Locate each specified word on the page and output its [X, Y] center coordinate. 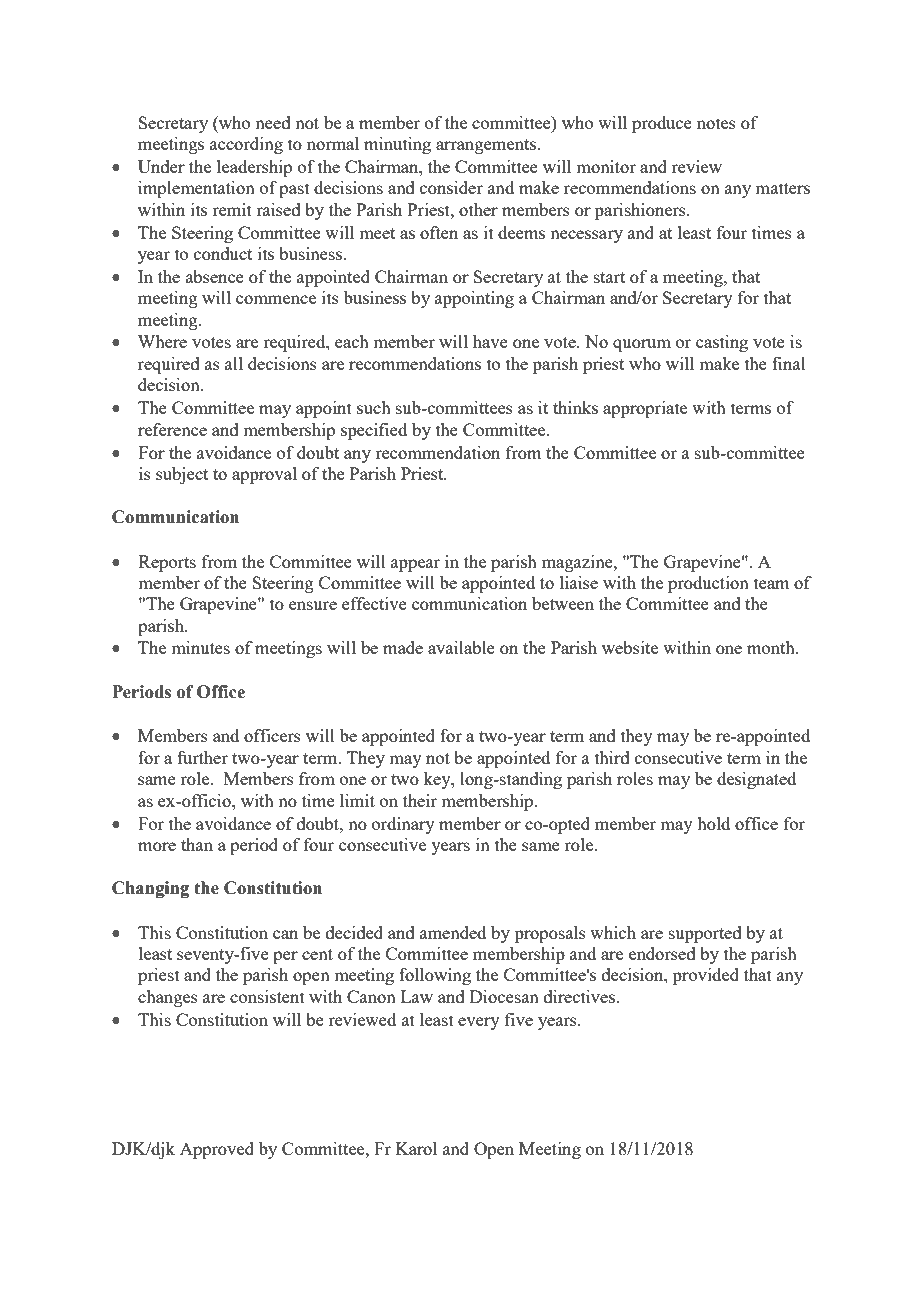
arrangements [487, 146]
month [772, 647]
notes [716, 123]
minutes [200, 647]
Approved [217, 1150]
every [479, 1023]
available [461, 647]
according [246, 145]
